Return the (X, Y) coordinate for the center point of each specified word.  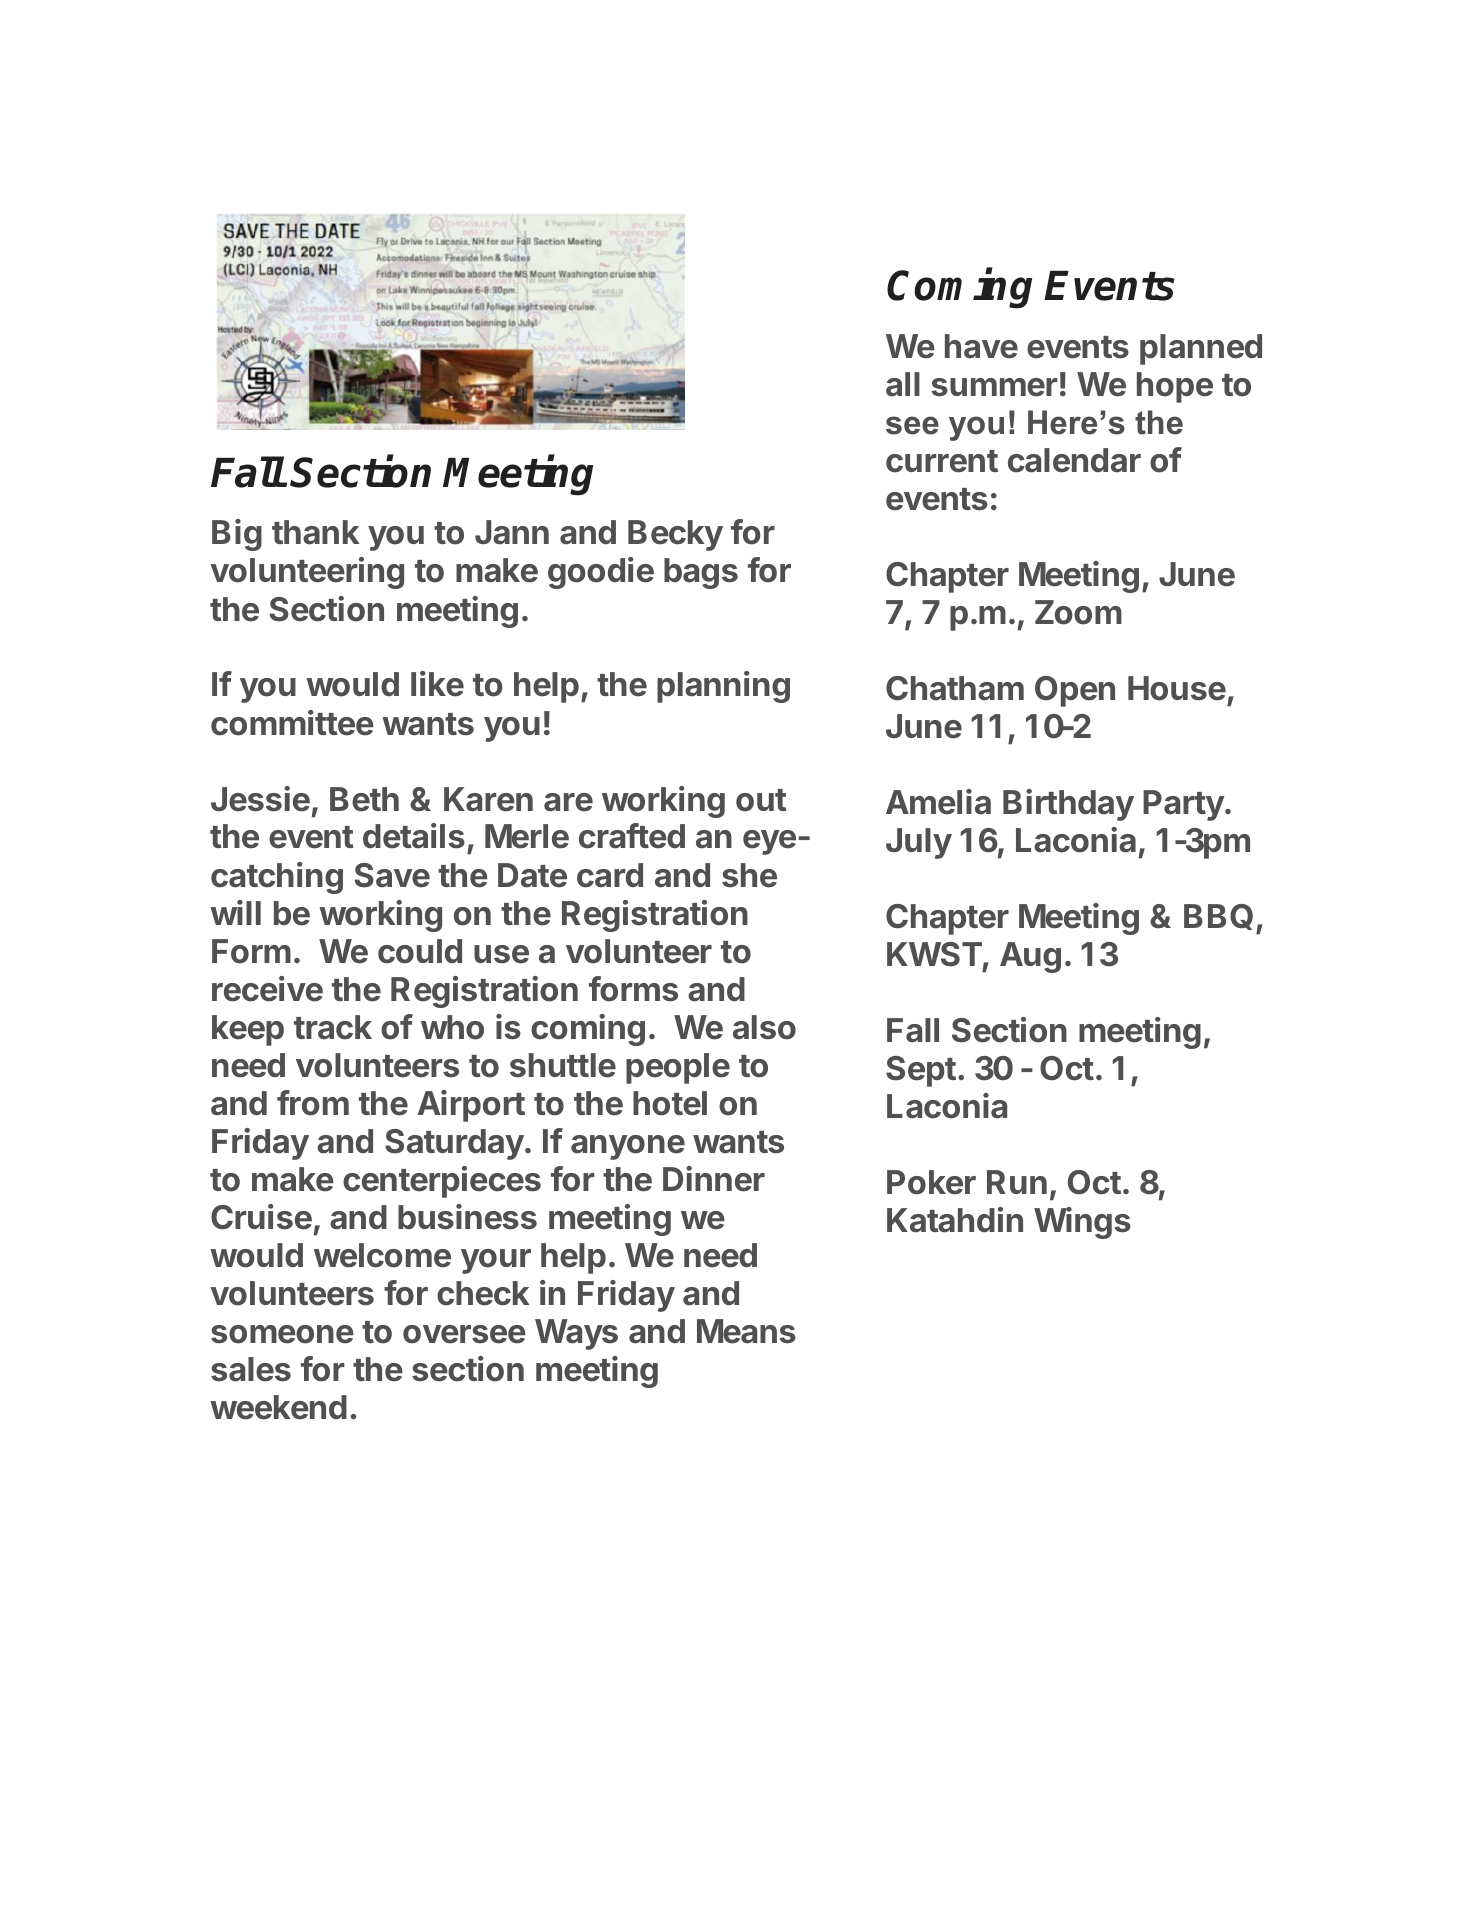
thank (316, 532)
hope (1175, 387)
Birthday (1068, 805)
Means (746, 1331)
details (414, 836)
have (981, 346)
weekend (278, 1407)
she (749, 875)
